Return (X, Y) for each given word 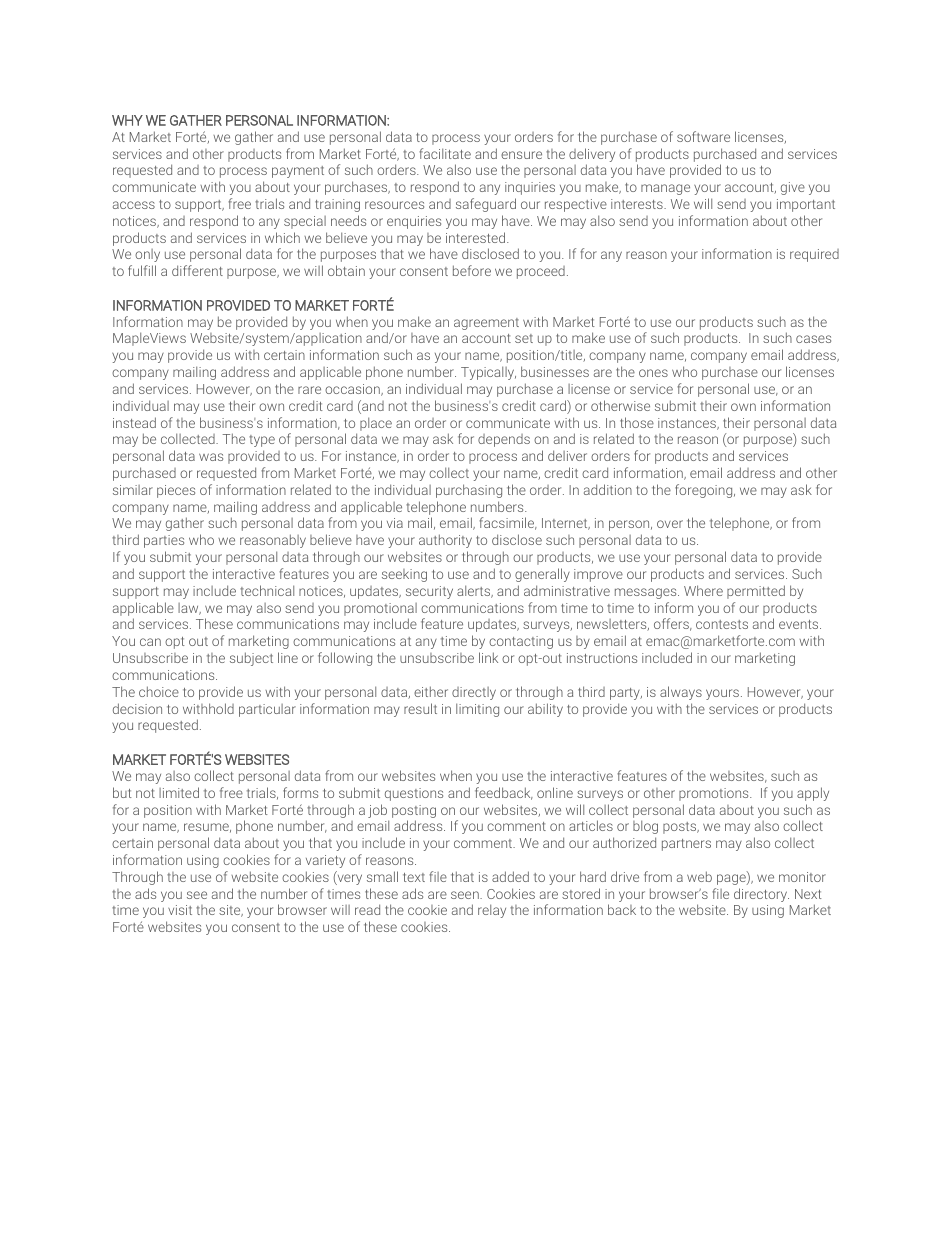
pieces (176, 491)
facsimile (508, 523)
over (670, 524)
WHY (127, 120)
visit (180, 910)
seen (466, 895)
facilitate (445, 153)
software (703, 136)
